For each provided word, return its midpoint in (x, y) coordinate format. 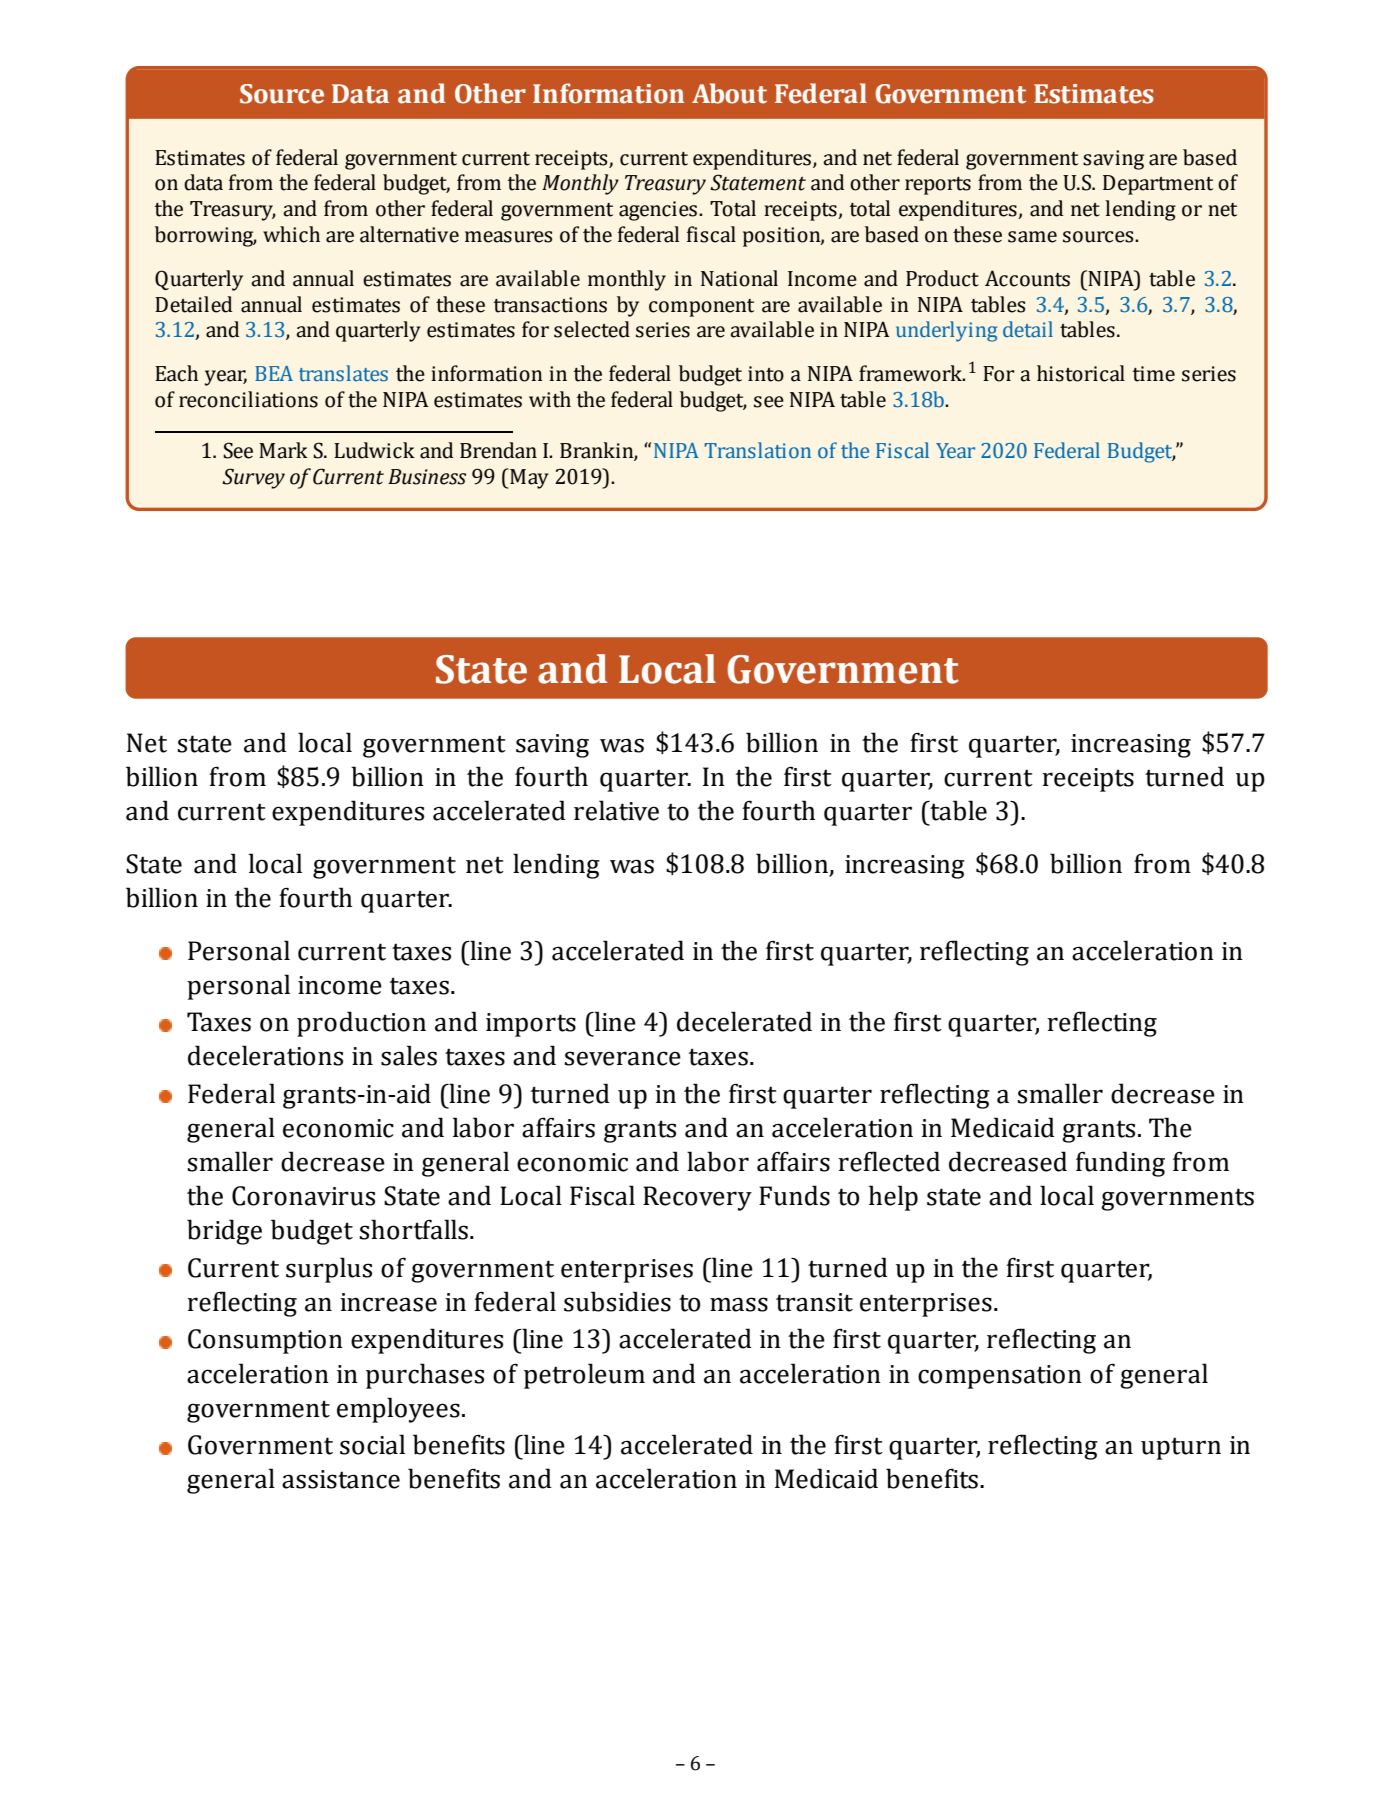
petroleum (584, 1376)
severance (622, 1058)
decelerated (744, 1021)
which (291, 234)
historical (1081, 373)
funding (1120, 1164)
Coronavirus (303, 1196)
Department (1158, 185)
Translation (757, 450)
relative (616, 810)
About (729, 93)
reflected (889, 1161)
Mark (283, 450)
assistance (341, 1479)
